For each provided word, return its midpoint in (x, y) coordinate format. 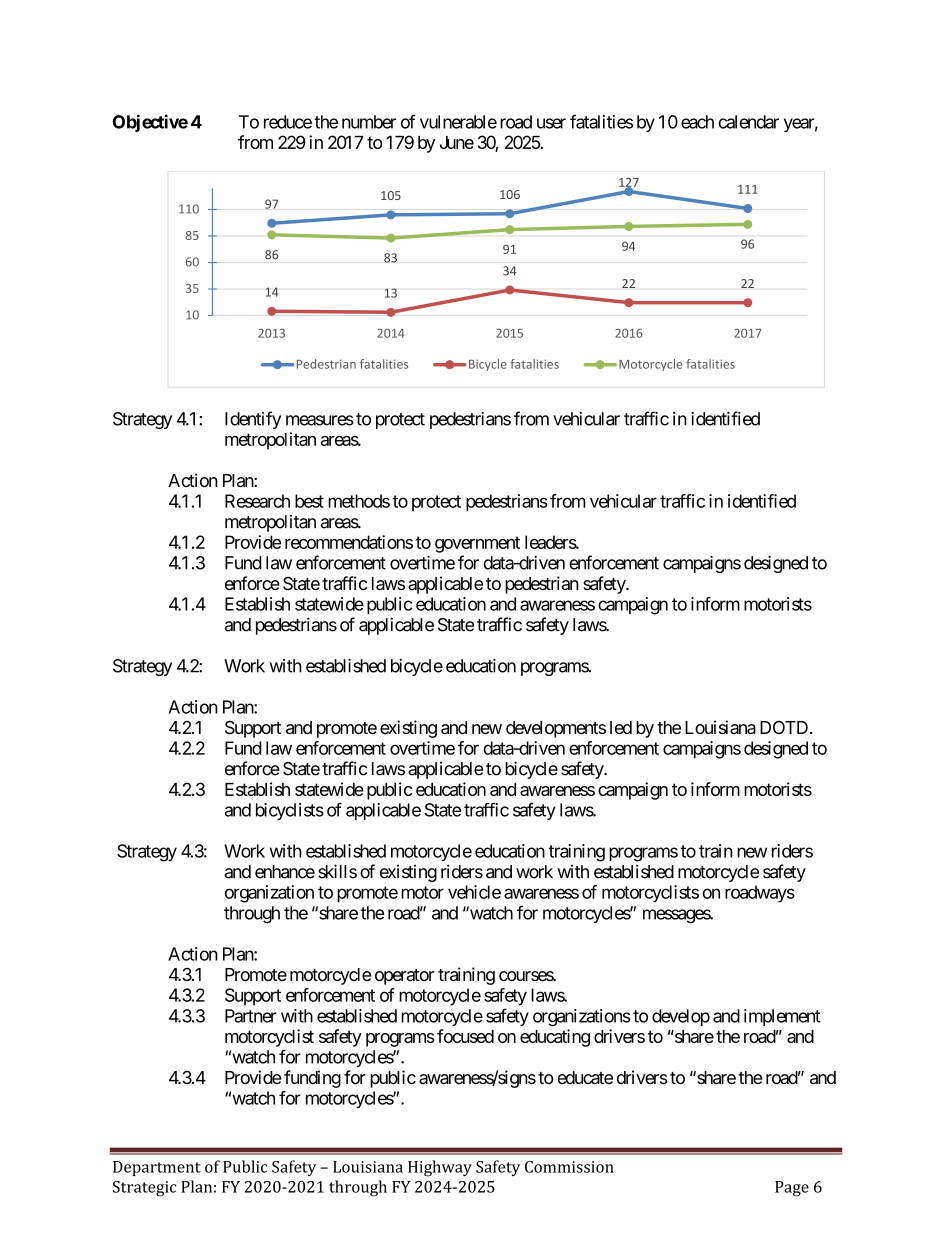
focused (465, 1036)
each (697, 122)
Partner (251, 1016)
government (477, 544)
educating (555, 1038)
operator (405, 977)
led (621, 727)
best (309, 501)
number (369, 122)
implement (782, 1017)
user (551, 123)
